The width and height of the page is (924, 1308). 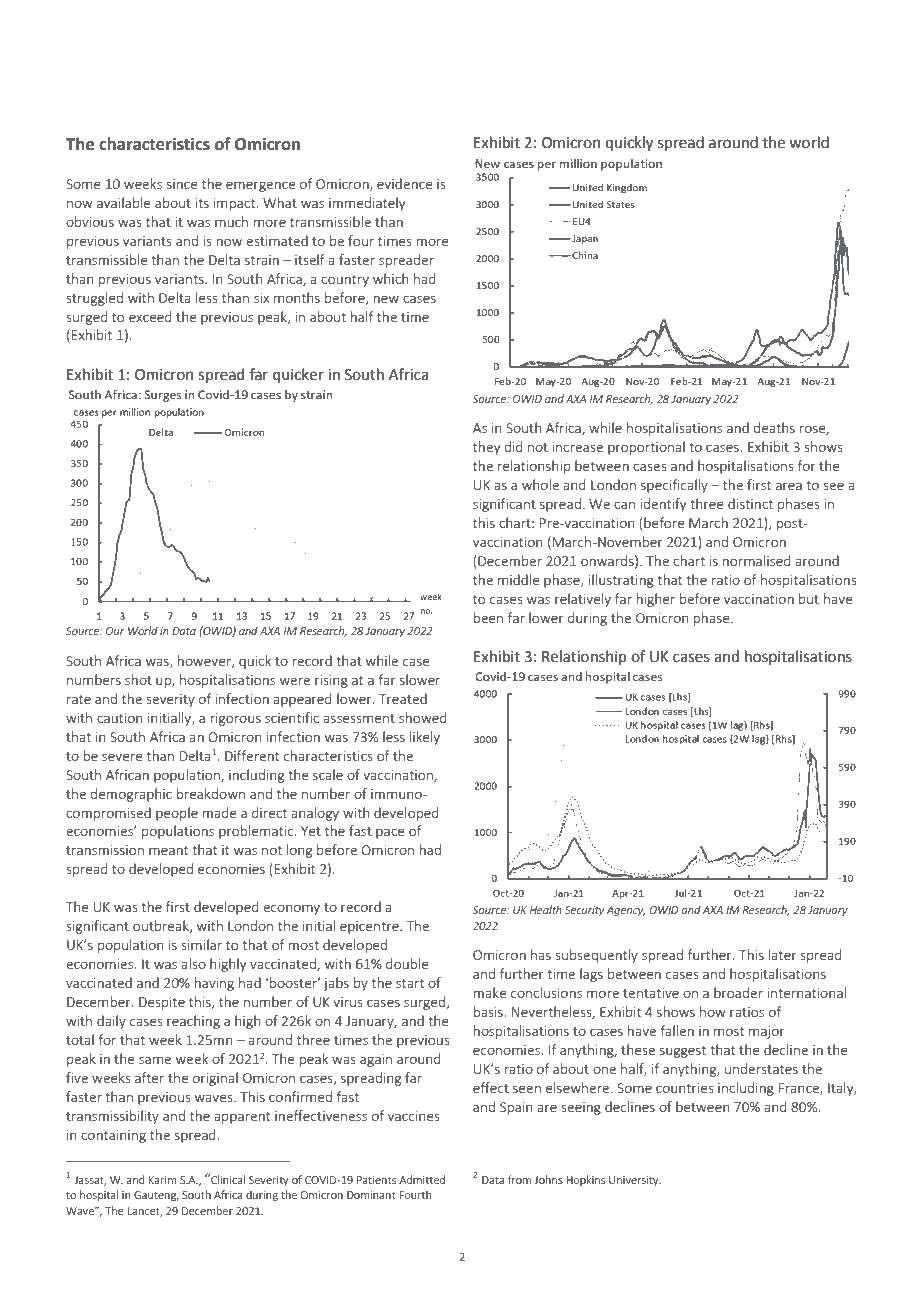 I want to click on Karim, so click(x=163, y=1180).
